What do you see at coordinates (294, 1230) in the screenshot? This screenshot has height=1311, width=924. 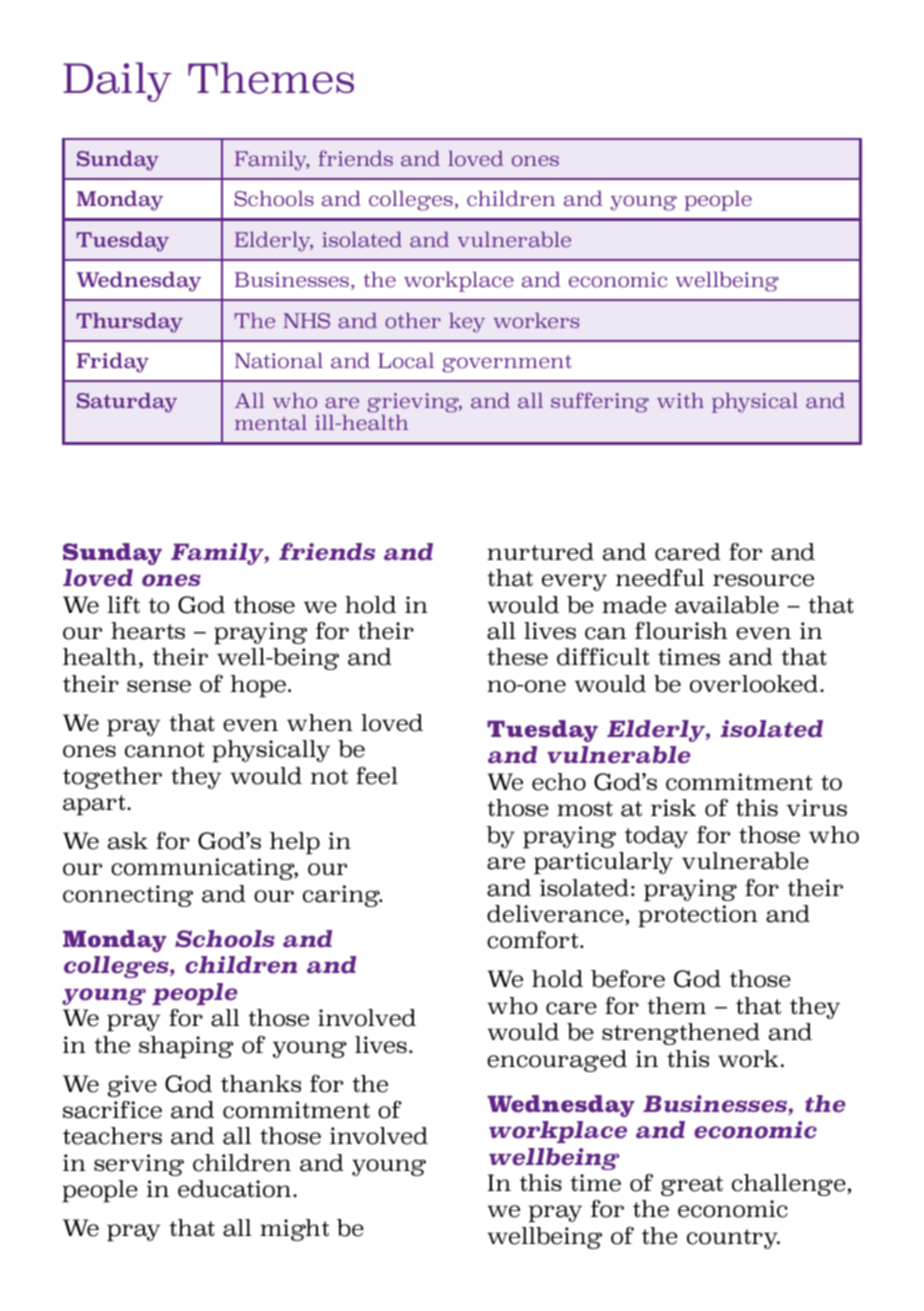 I see `might` at bounding box center [294, 1230].
